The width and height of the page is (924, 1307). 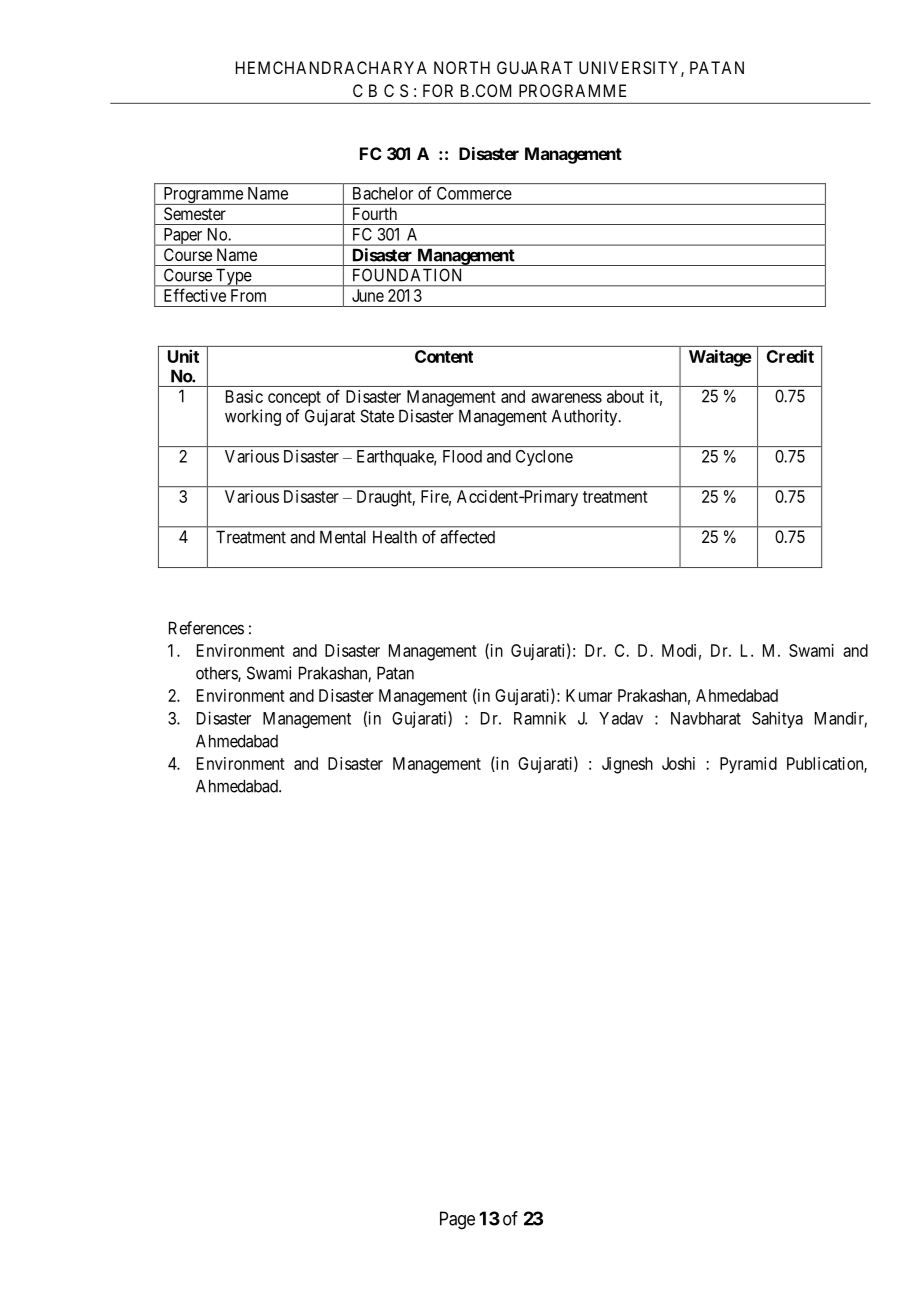 What do you see at coordinates (462, 456) in the page?
I see `Flood` at bounding box center [462, 456].
